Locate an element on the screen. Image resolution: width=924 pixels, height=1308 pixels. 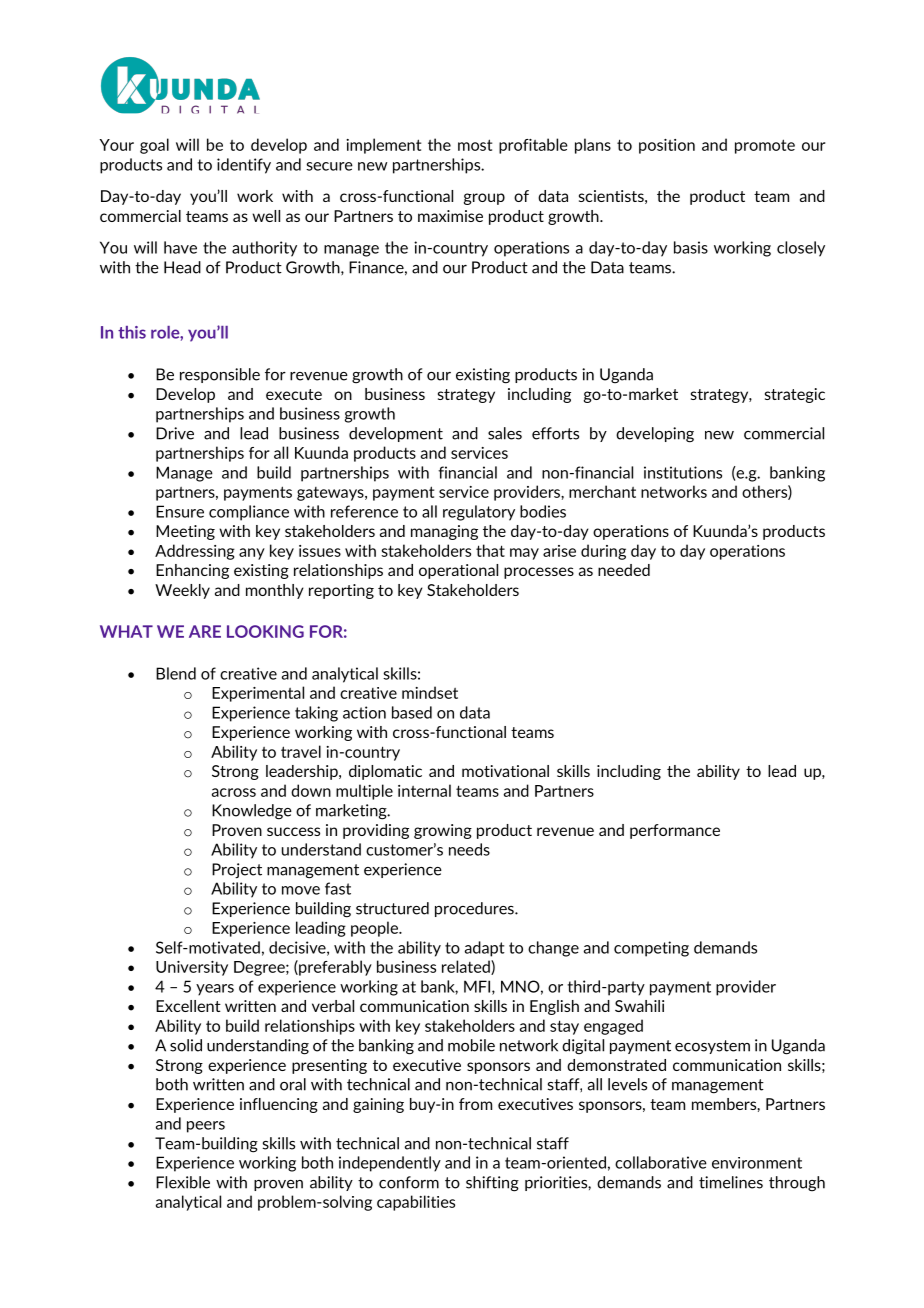
Flexible is located at coordinates (183, 1182).
